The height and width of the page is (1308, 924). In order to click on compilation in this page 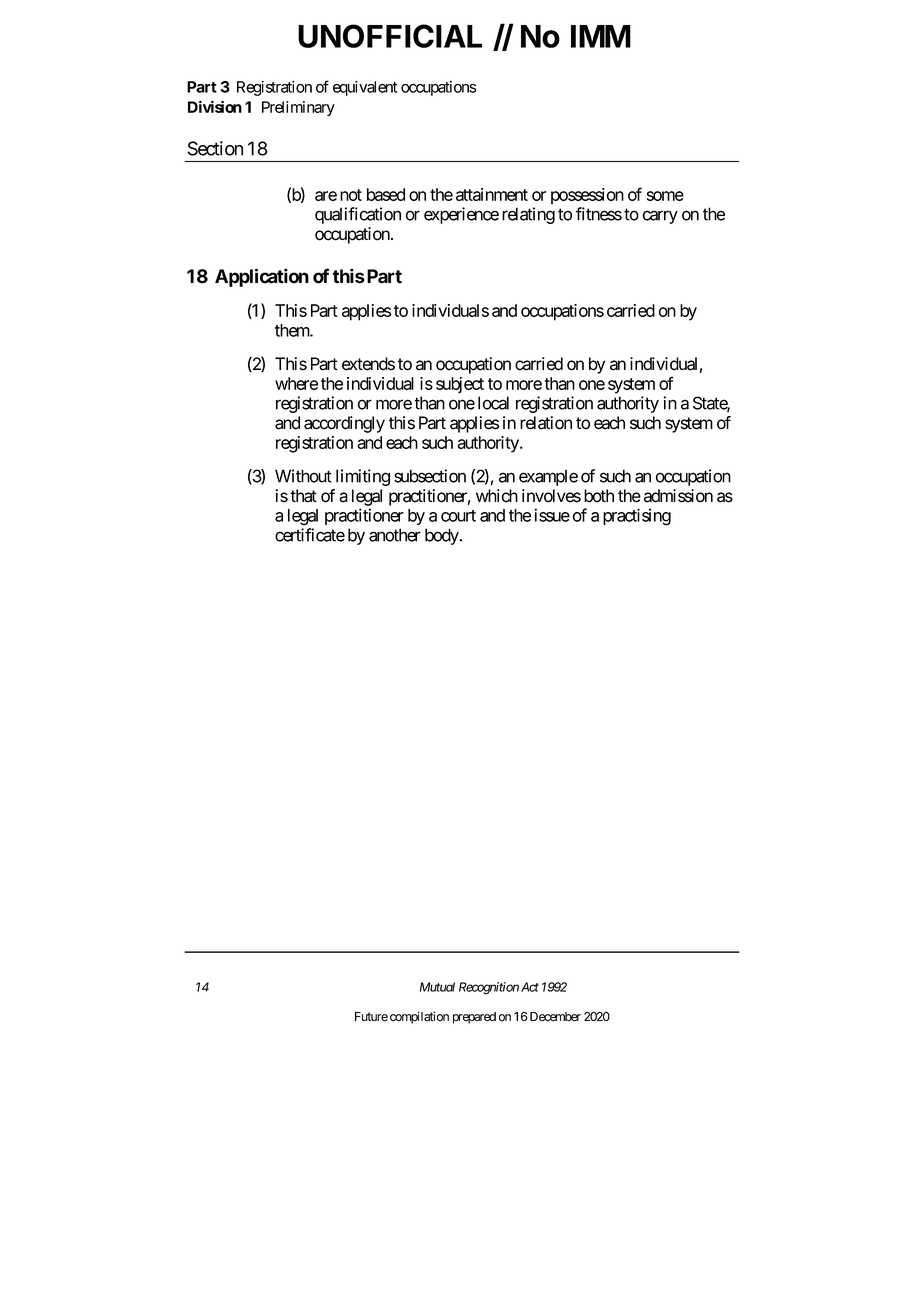, I will do `click(419, 1017)`.
